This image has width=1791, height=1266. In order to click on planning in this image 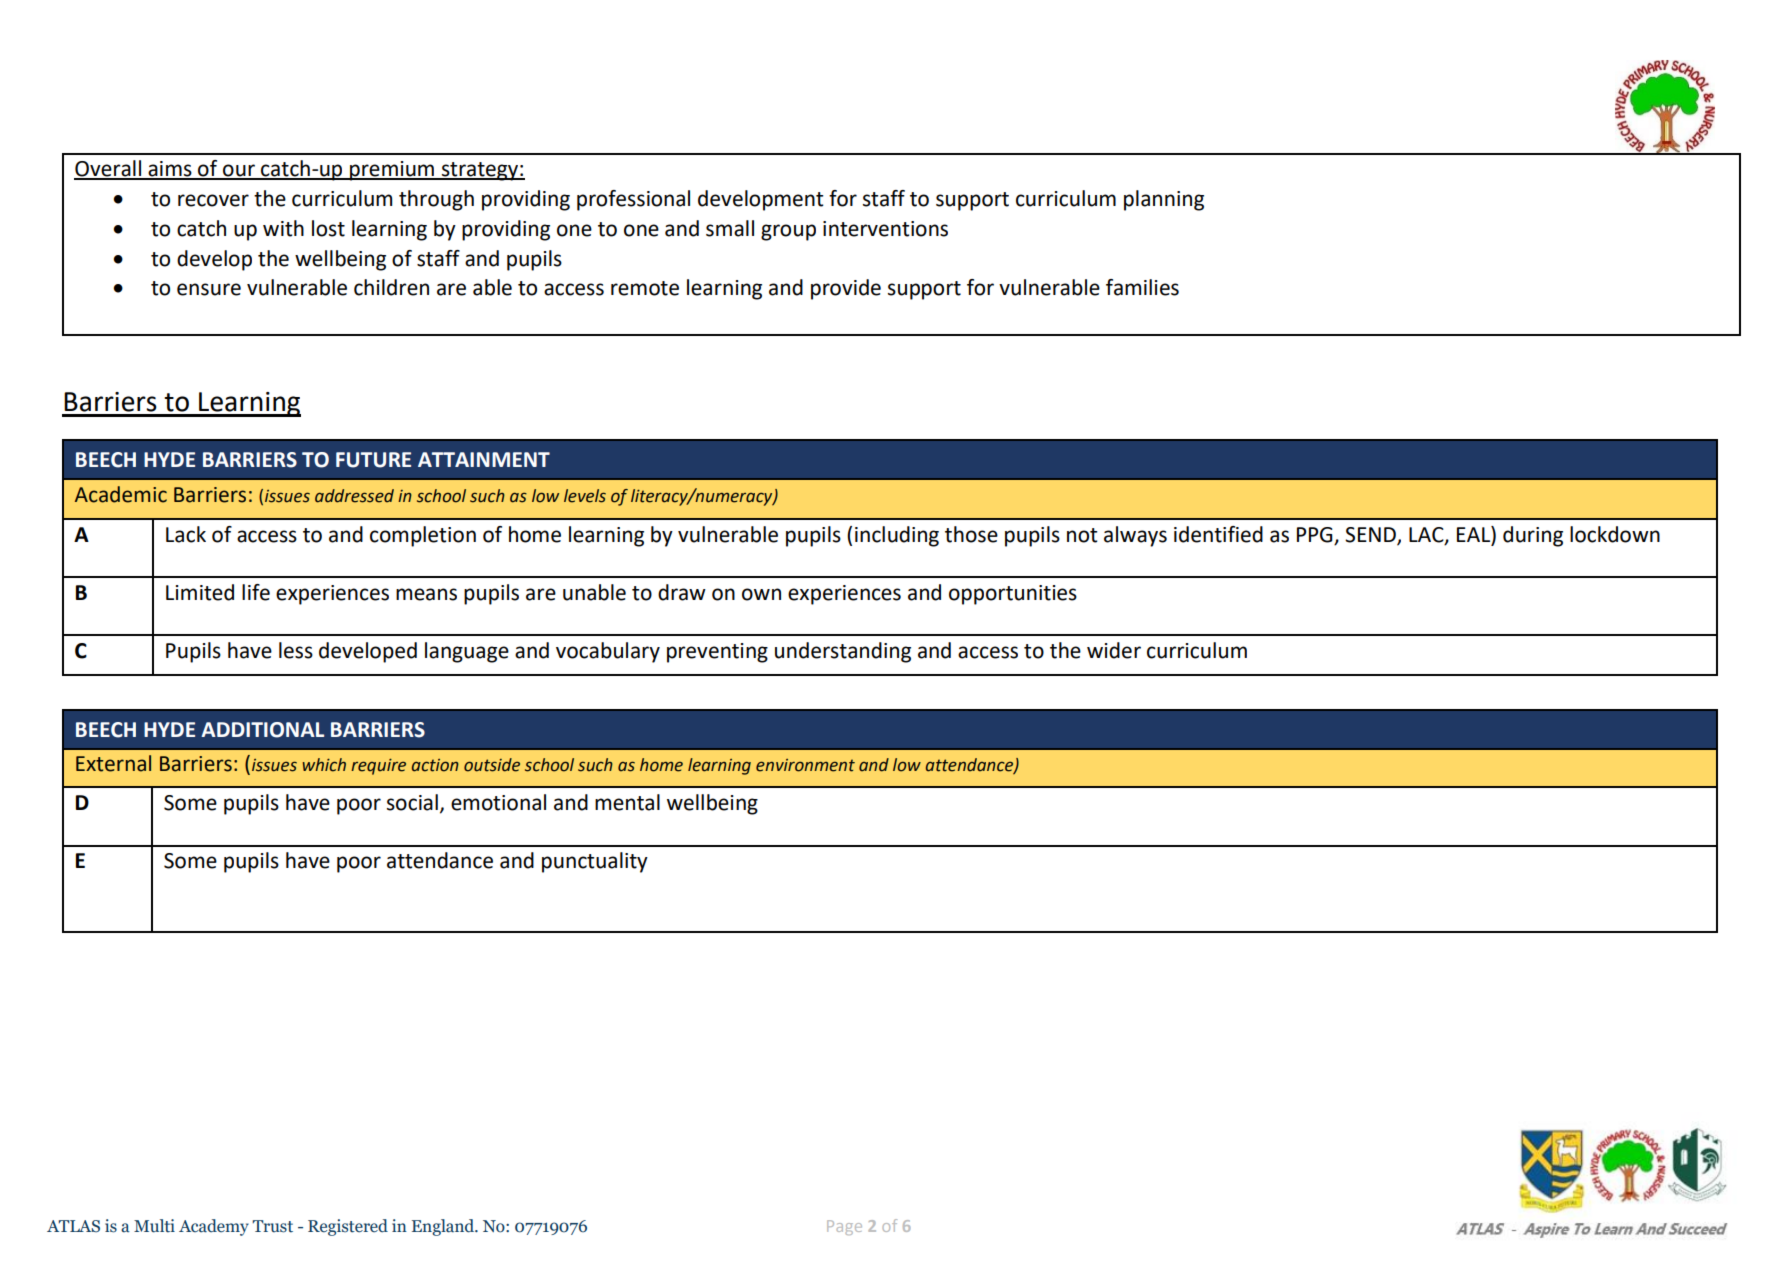, I will do `click(1164, 200)`.
